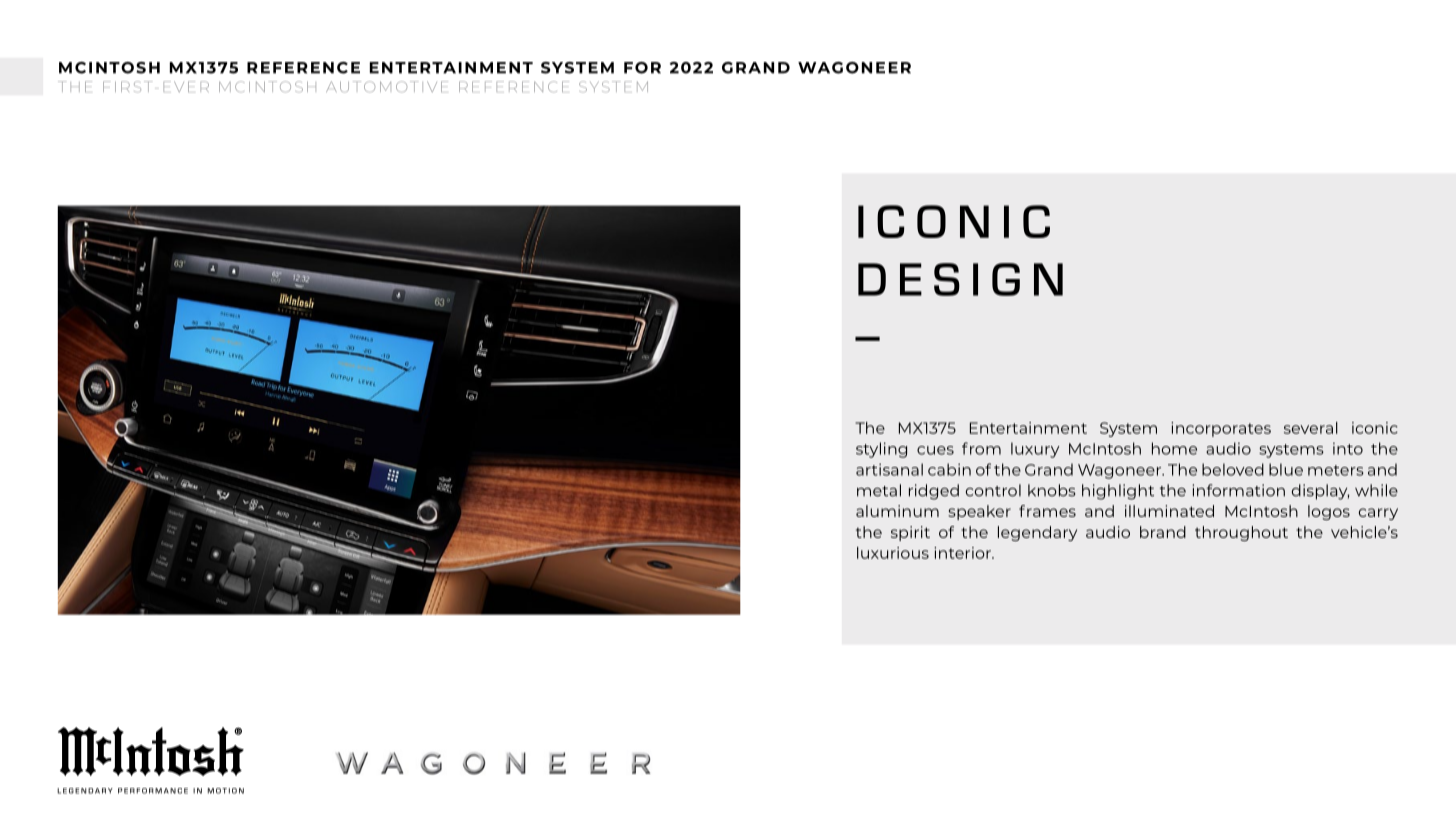  Describe the element at coordinates (879, 490) in the document. I see `metal` at that location.
